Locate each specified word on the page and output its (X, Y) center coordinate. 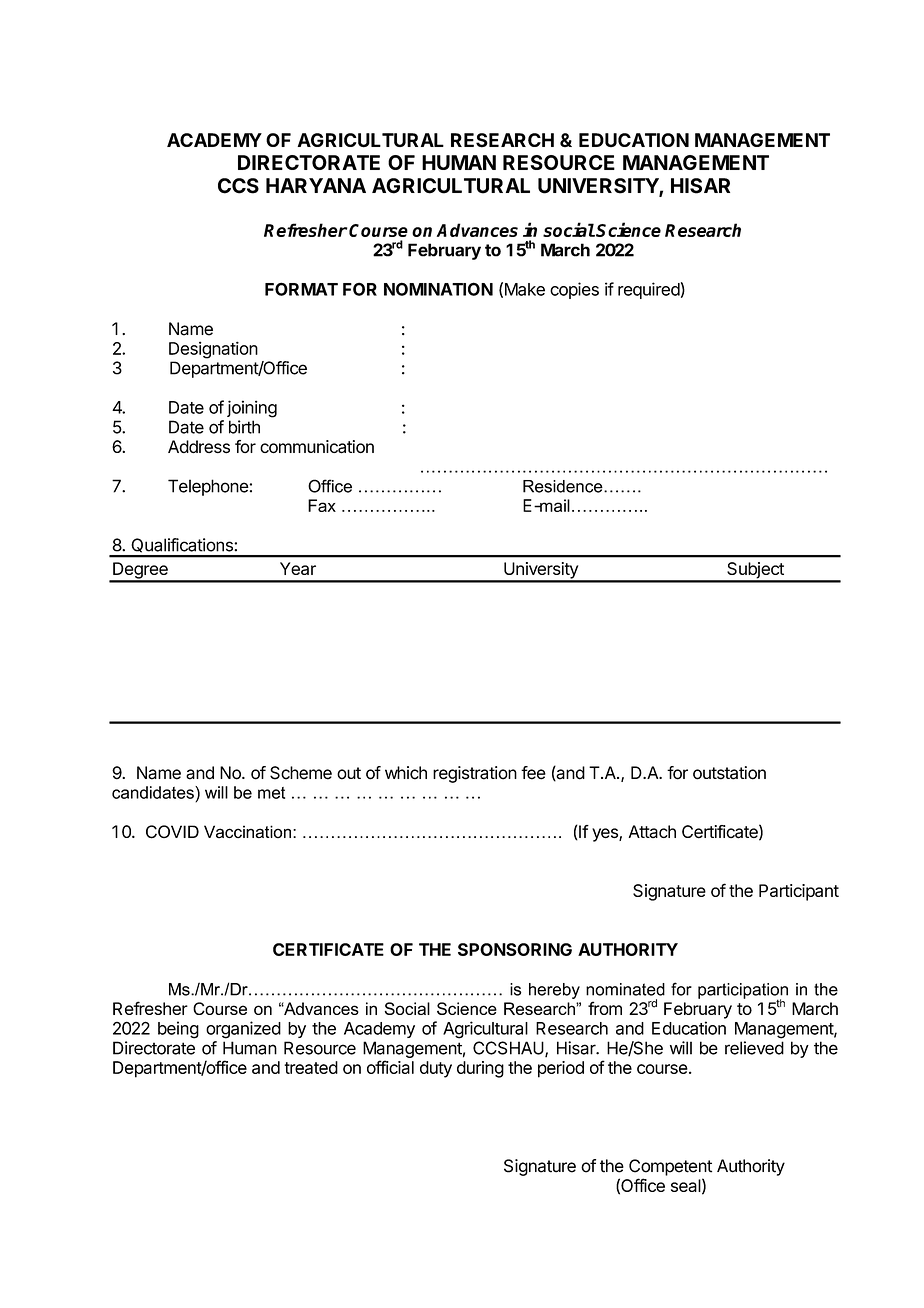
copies (574, 290)
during (480, 1069)
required (649, 290)
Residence (564, 486)
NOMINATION (438, 289)
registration (475, 774)
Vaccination (249, 832)
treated (311, 1067)
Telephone (208, 487)
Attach (652, 831)
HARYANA (316, 185)
